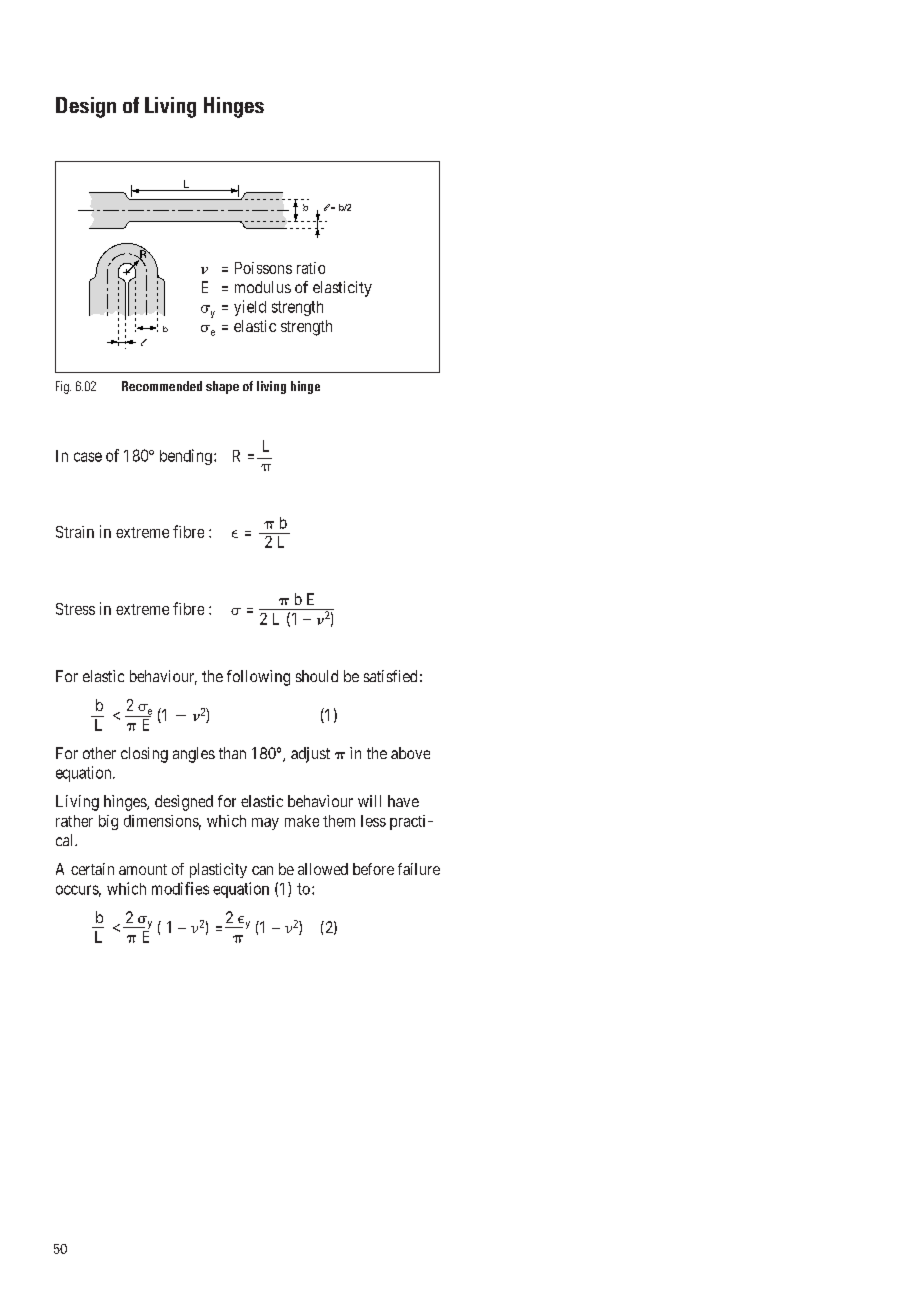 The image size is (924, 1307). Describe the element at coordinates (390, 676) in the image. I see `satisfied` at that location.
